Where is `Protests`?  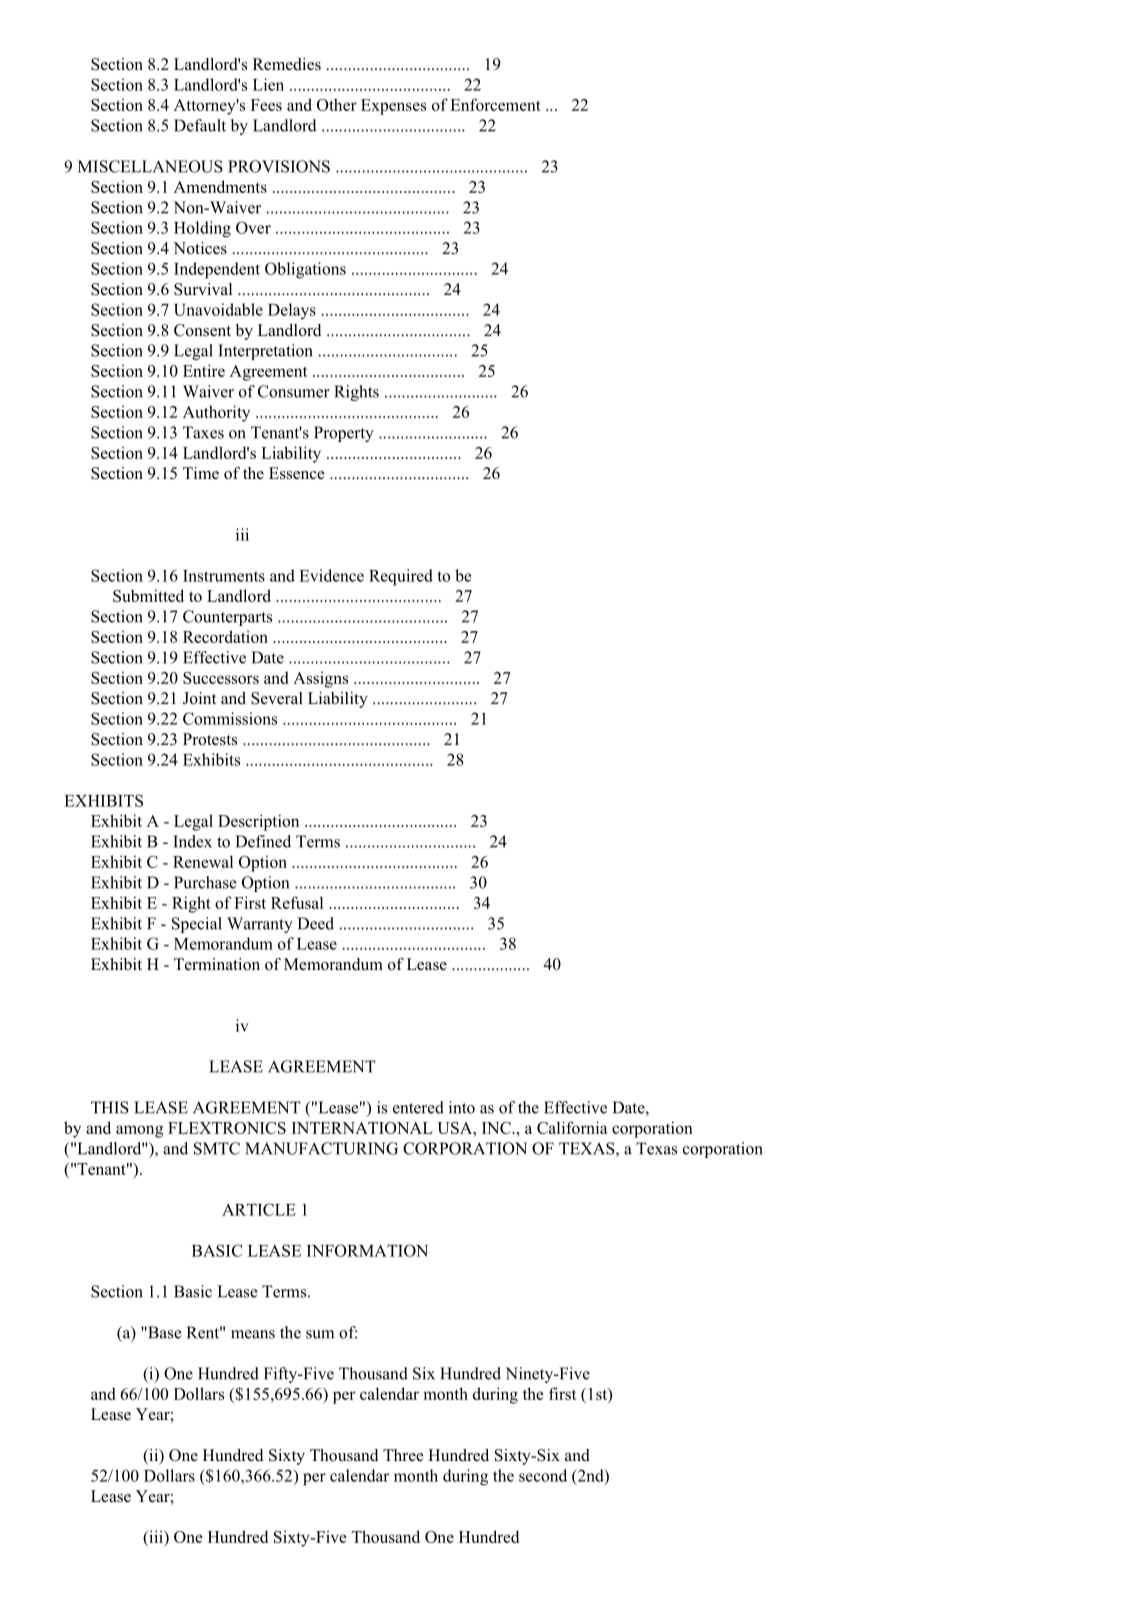 Protests is located at coordinates (210, 739).
